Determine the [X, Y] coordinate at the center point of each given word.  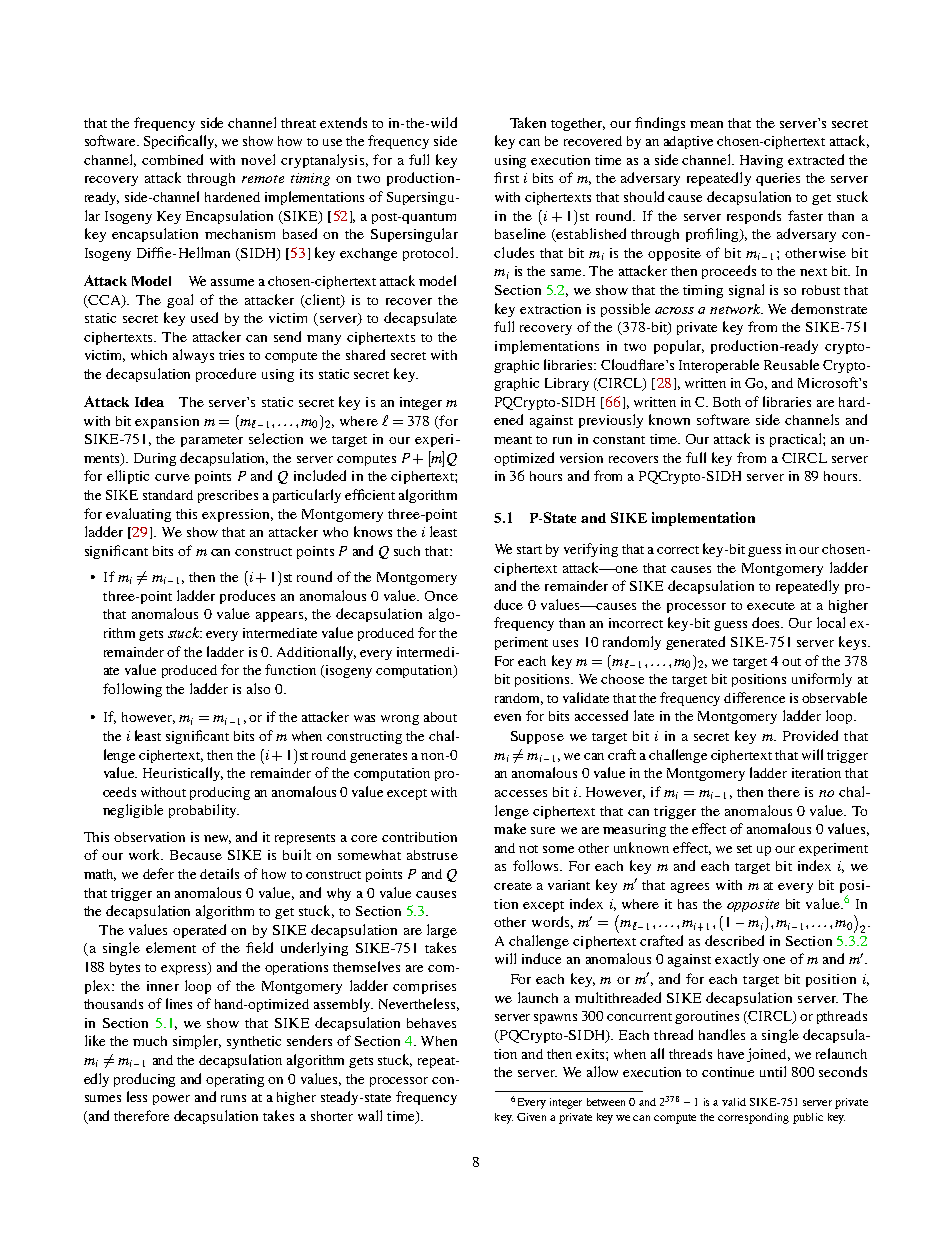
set [744, 849]
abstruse [432, 855]
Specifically [180, 142]
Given [531, 1117]
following [132, 690]
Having [761, 161]
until [773, 1071]
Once [441, 596]
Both [727, 402]
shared [365, 354]
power [171, 1100]
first [506, 177]
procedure [226, 375]
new [217, 839]
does [767, 622]
